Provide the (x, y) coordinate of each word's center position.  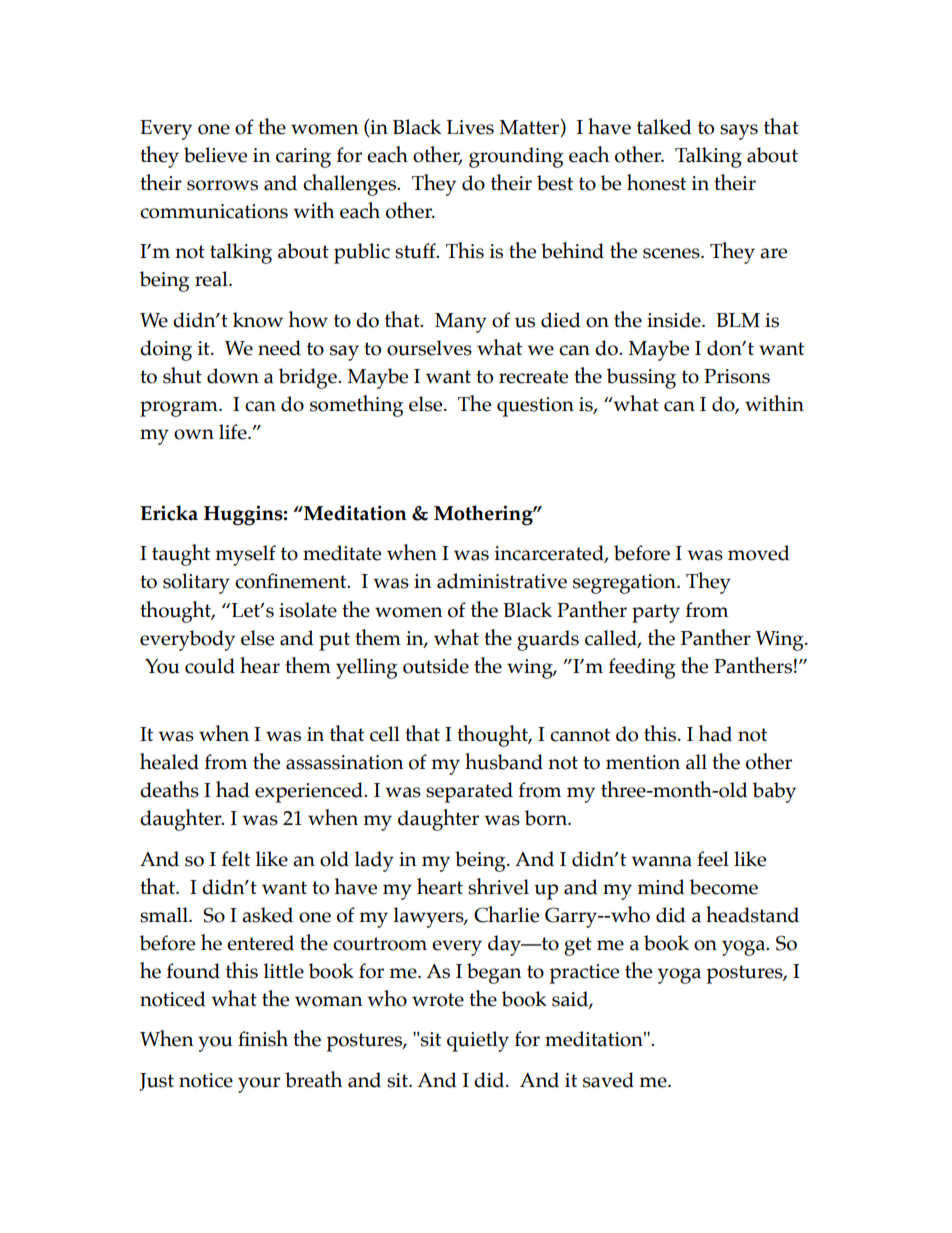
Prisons (737, 376)
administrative (502, 581)
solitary (196, 583)
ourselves (429, 348)
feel (713, 859)
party (656, 613)
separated (469, 792)
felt (236, 859)
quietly (478, 1041)
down (233, 376)
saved (608, 1080)
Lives (470, 127)
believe (215, 155)
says (739, 132)
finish (263, 1038)
